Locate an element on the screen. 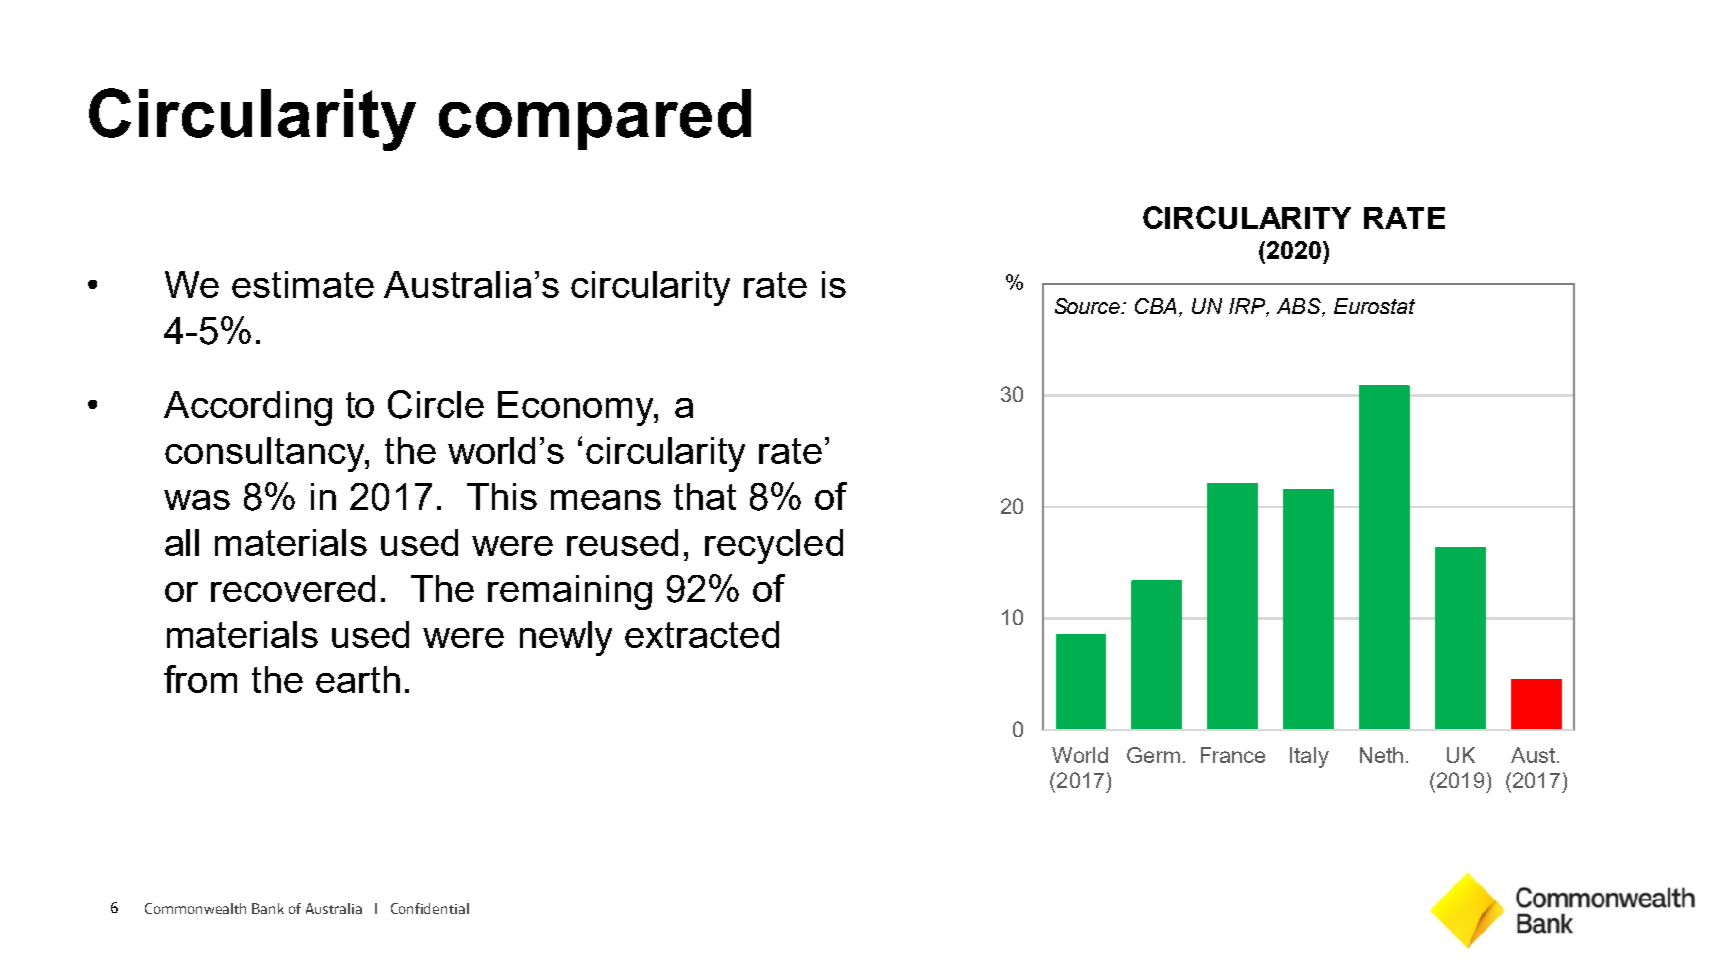  extracted is located at coordinates (702, 634).
